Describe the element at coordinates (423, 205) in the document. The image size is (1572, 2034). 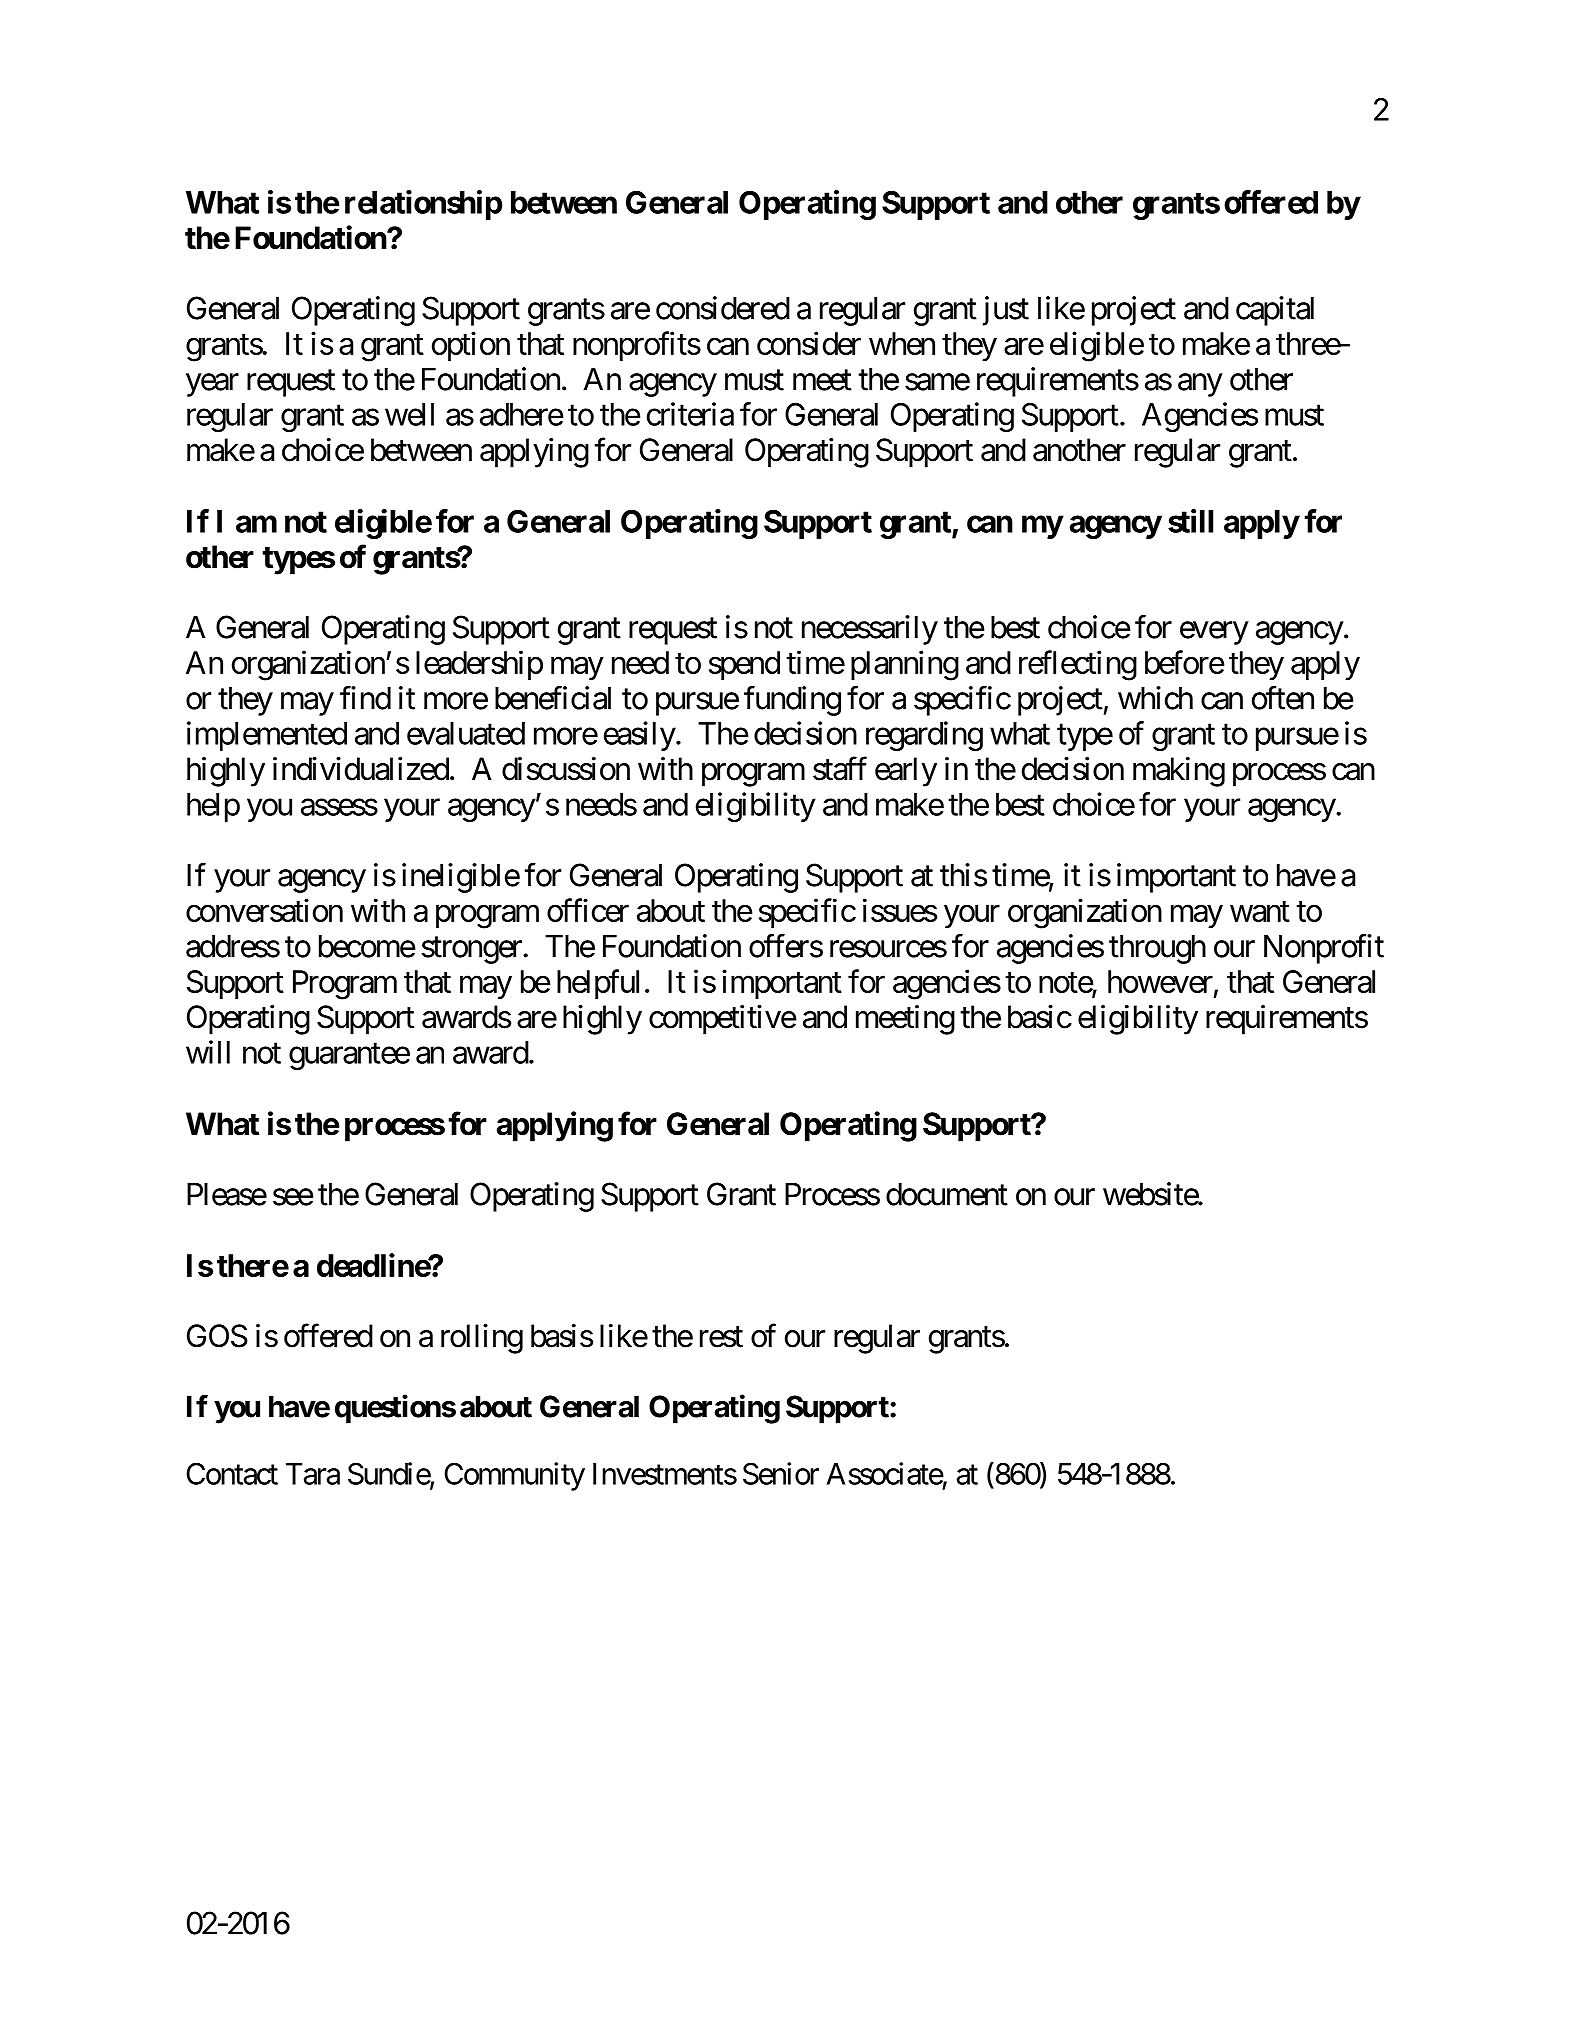
I see `relationship` at that location.
